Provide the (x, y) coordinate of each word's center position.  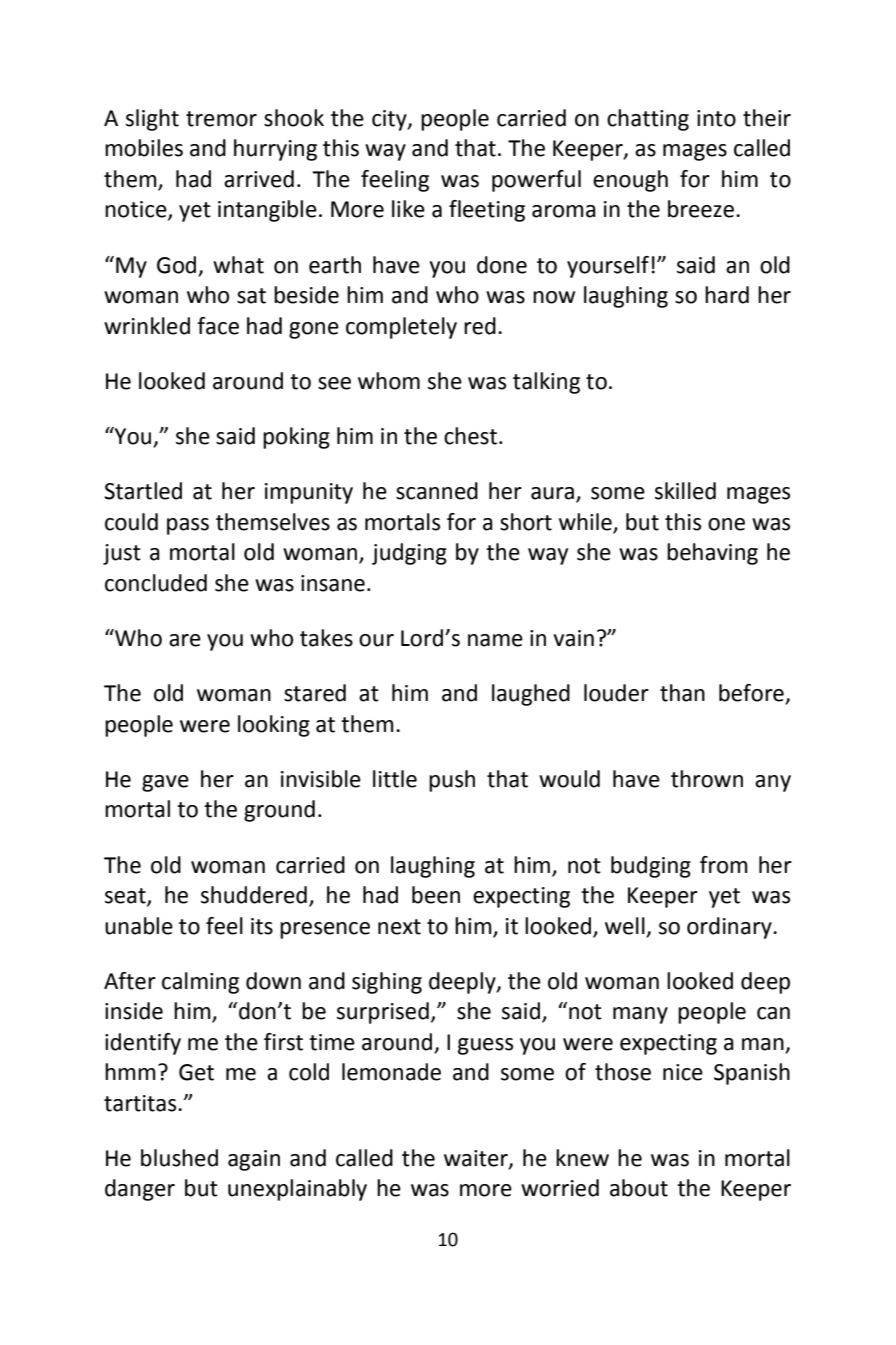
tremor (221, 119)
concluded (156, 583)
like (408, 209)
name (495, 640)
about (639, 1188)
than (682, 693)
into (716, 118)
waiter (477, 1159)
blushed (179, 1158)
